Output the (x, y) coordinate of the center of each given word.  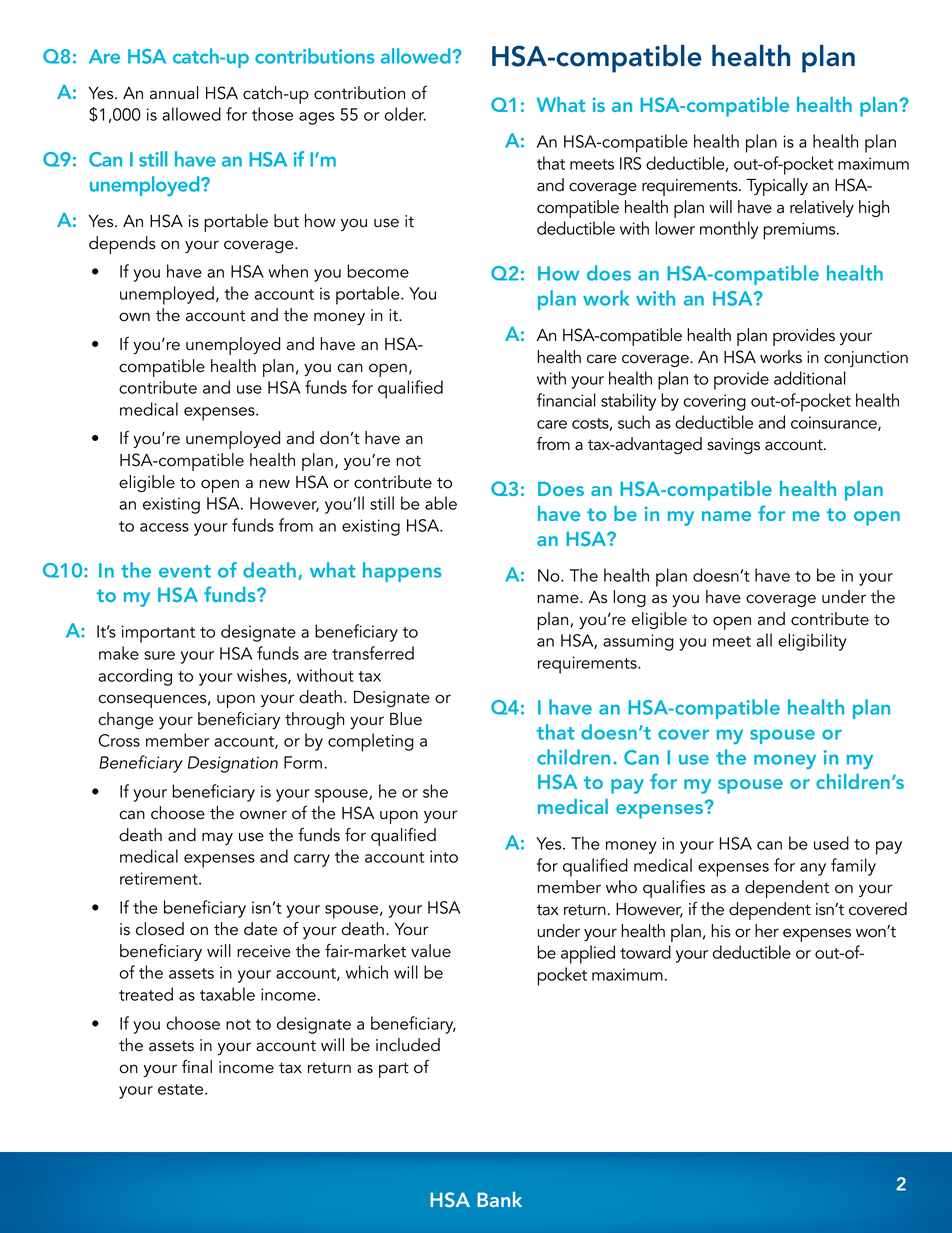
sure (159, 655)
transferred (373, 653)
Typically (777, 187)
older (405, 114)
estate (182, 1089)
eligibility (812, 642)
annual (174, 93)
